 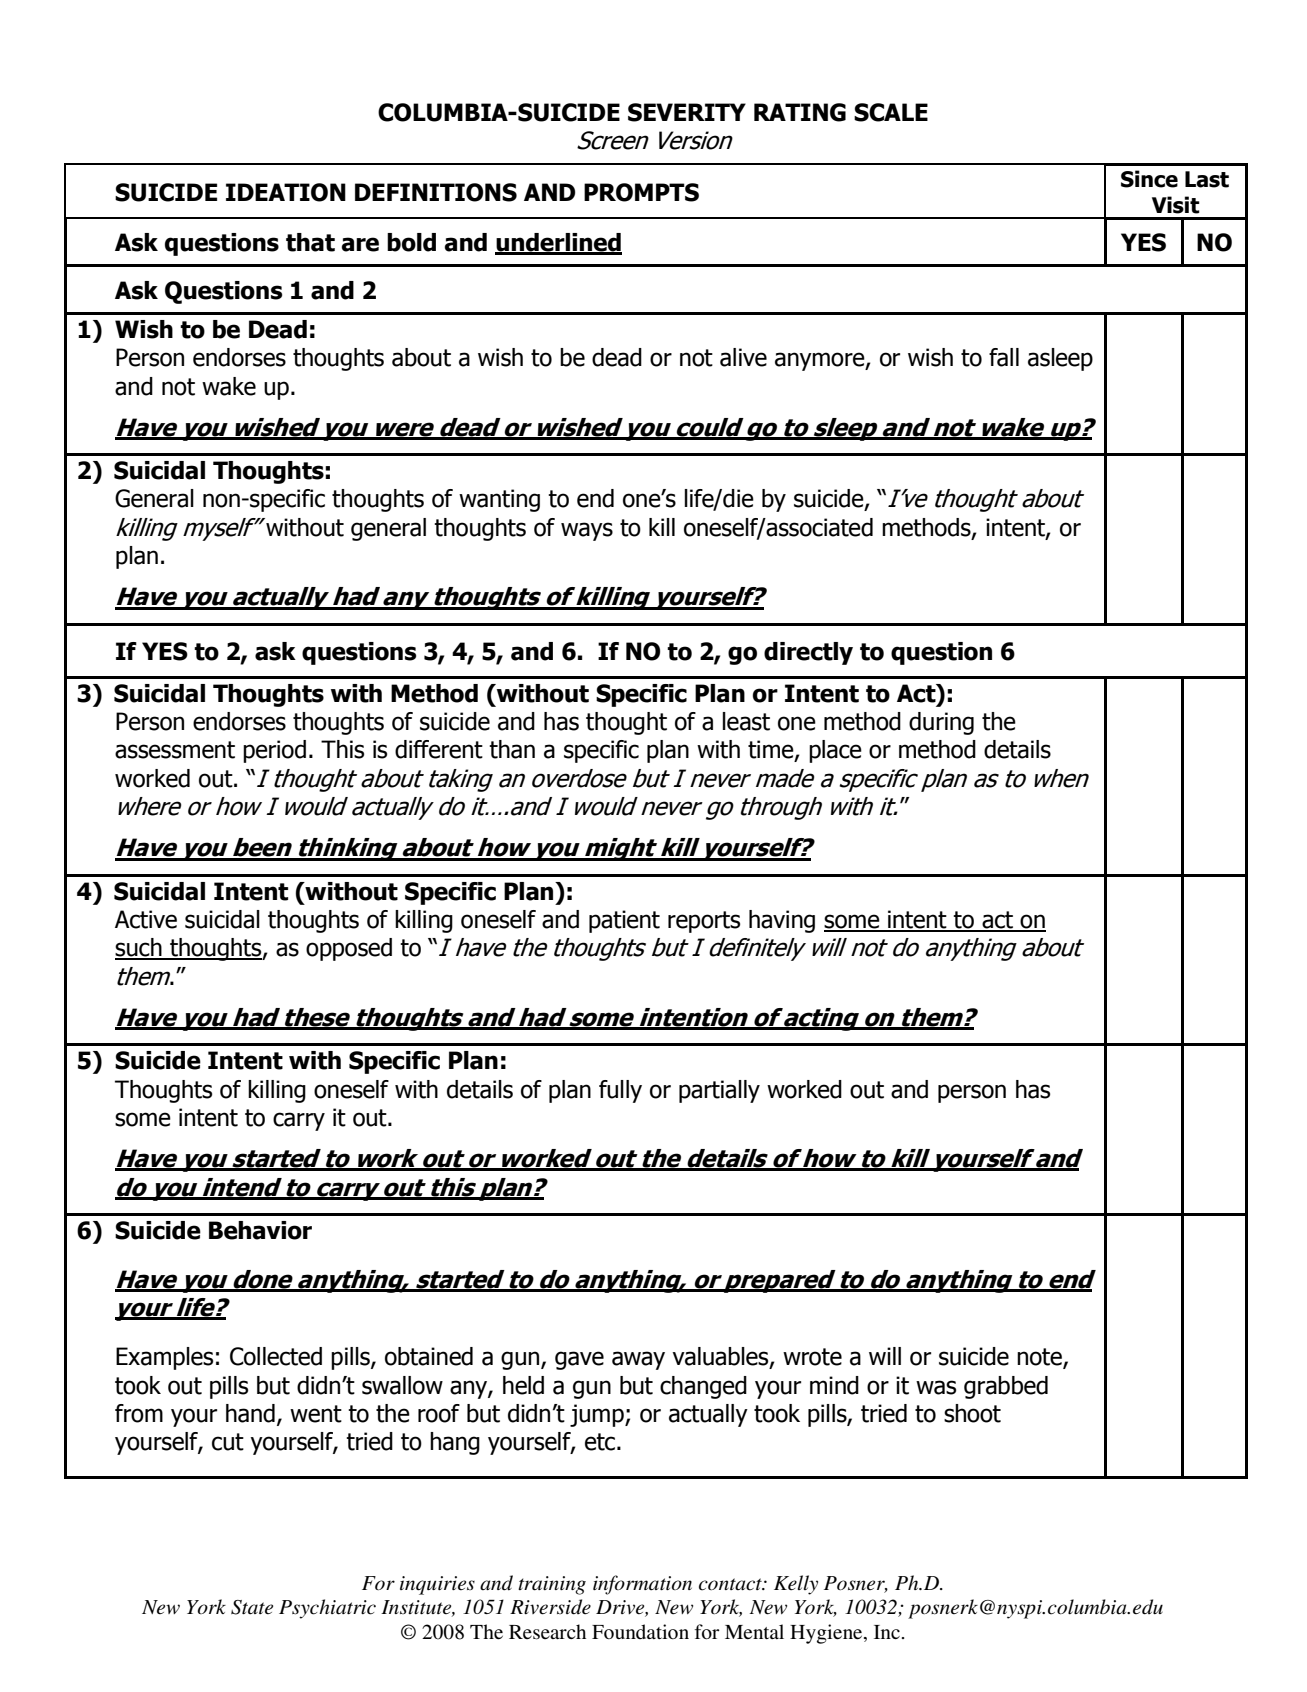 What do you see at coordinates (1149, 179) in the screenshot?
I see `Since` at bounding box center [1149, 179].
